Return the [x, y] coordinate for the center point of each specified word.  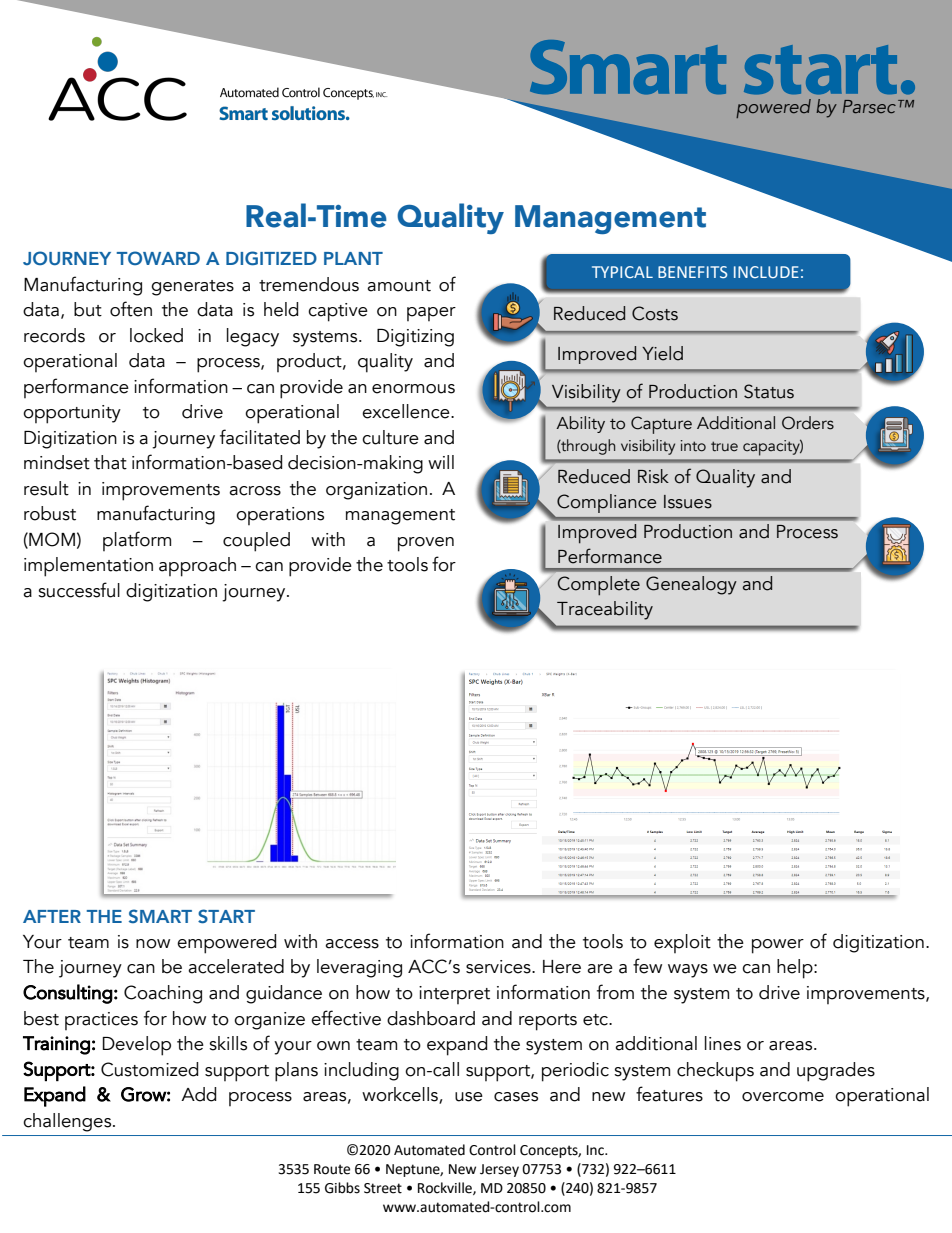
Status [769, 391]
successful [79, 590]
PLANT [353, 258]
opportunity [72, 414]
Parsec [869, 107]
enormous [413, 389]
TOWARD [158, 258]
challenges [68, 1122]
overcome [783, 1097]
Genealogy [691, 585]
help [796, 969]
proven [426, 544]
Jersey [499, 1170]
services [499, 967]
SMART [160, 916]
